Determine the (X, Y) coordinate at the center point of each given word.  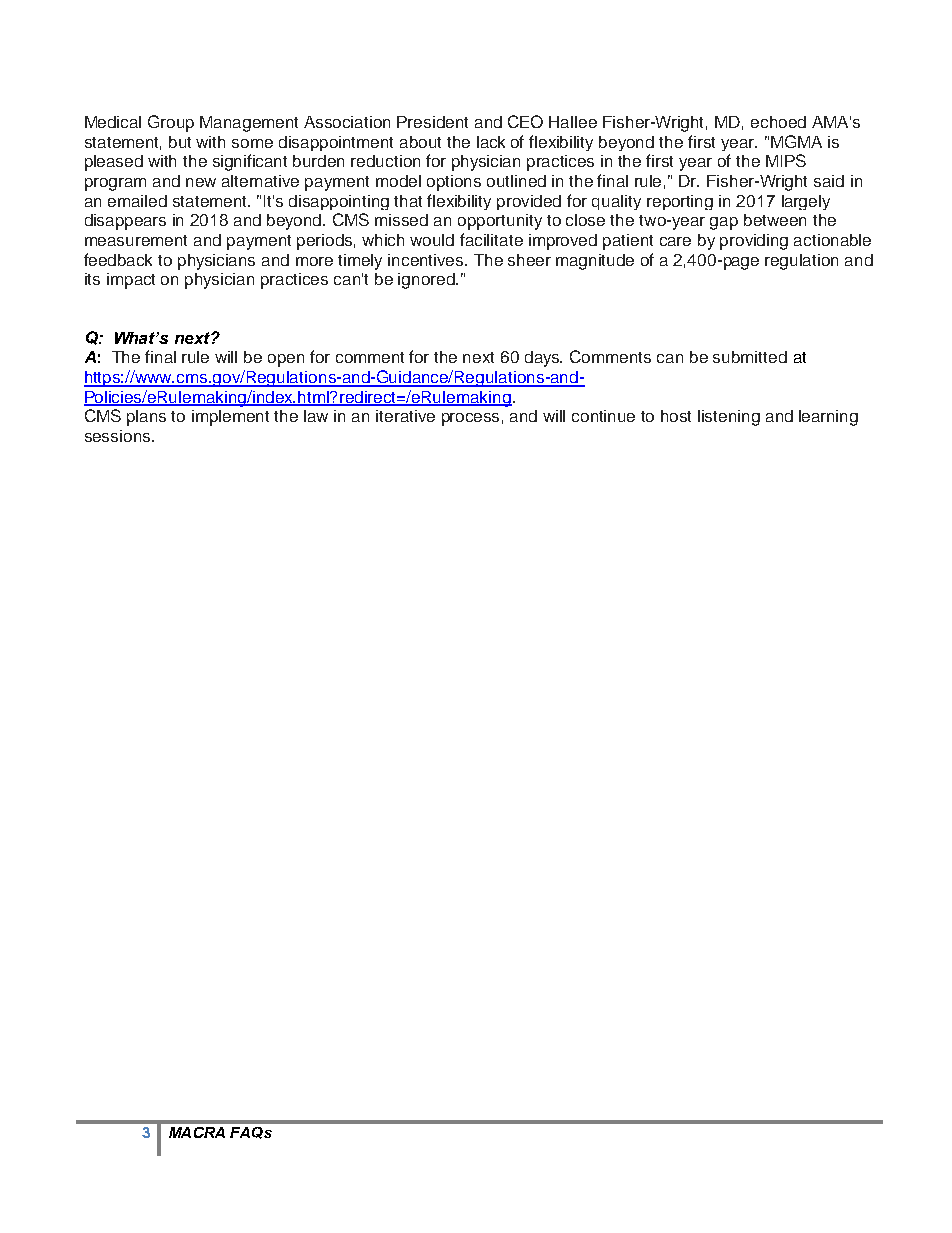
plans (146, 418)
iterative (405, 416)
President (432, 122)
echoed (778, 122)
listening (729, 418)
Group (171, 123)
